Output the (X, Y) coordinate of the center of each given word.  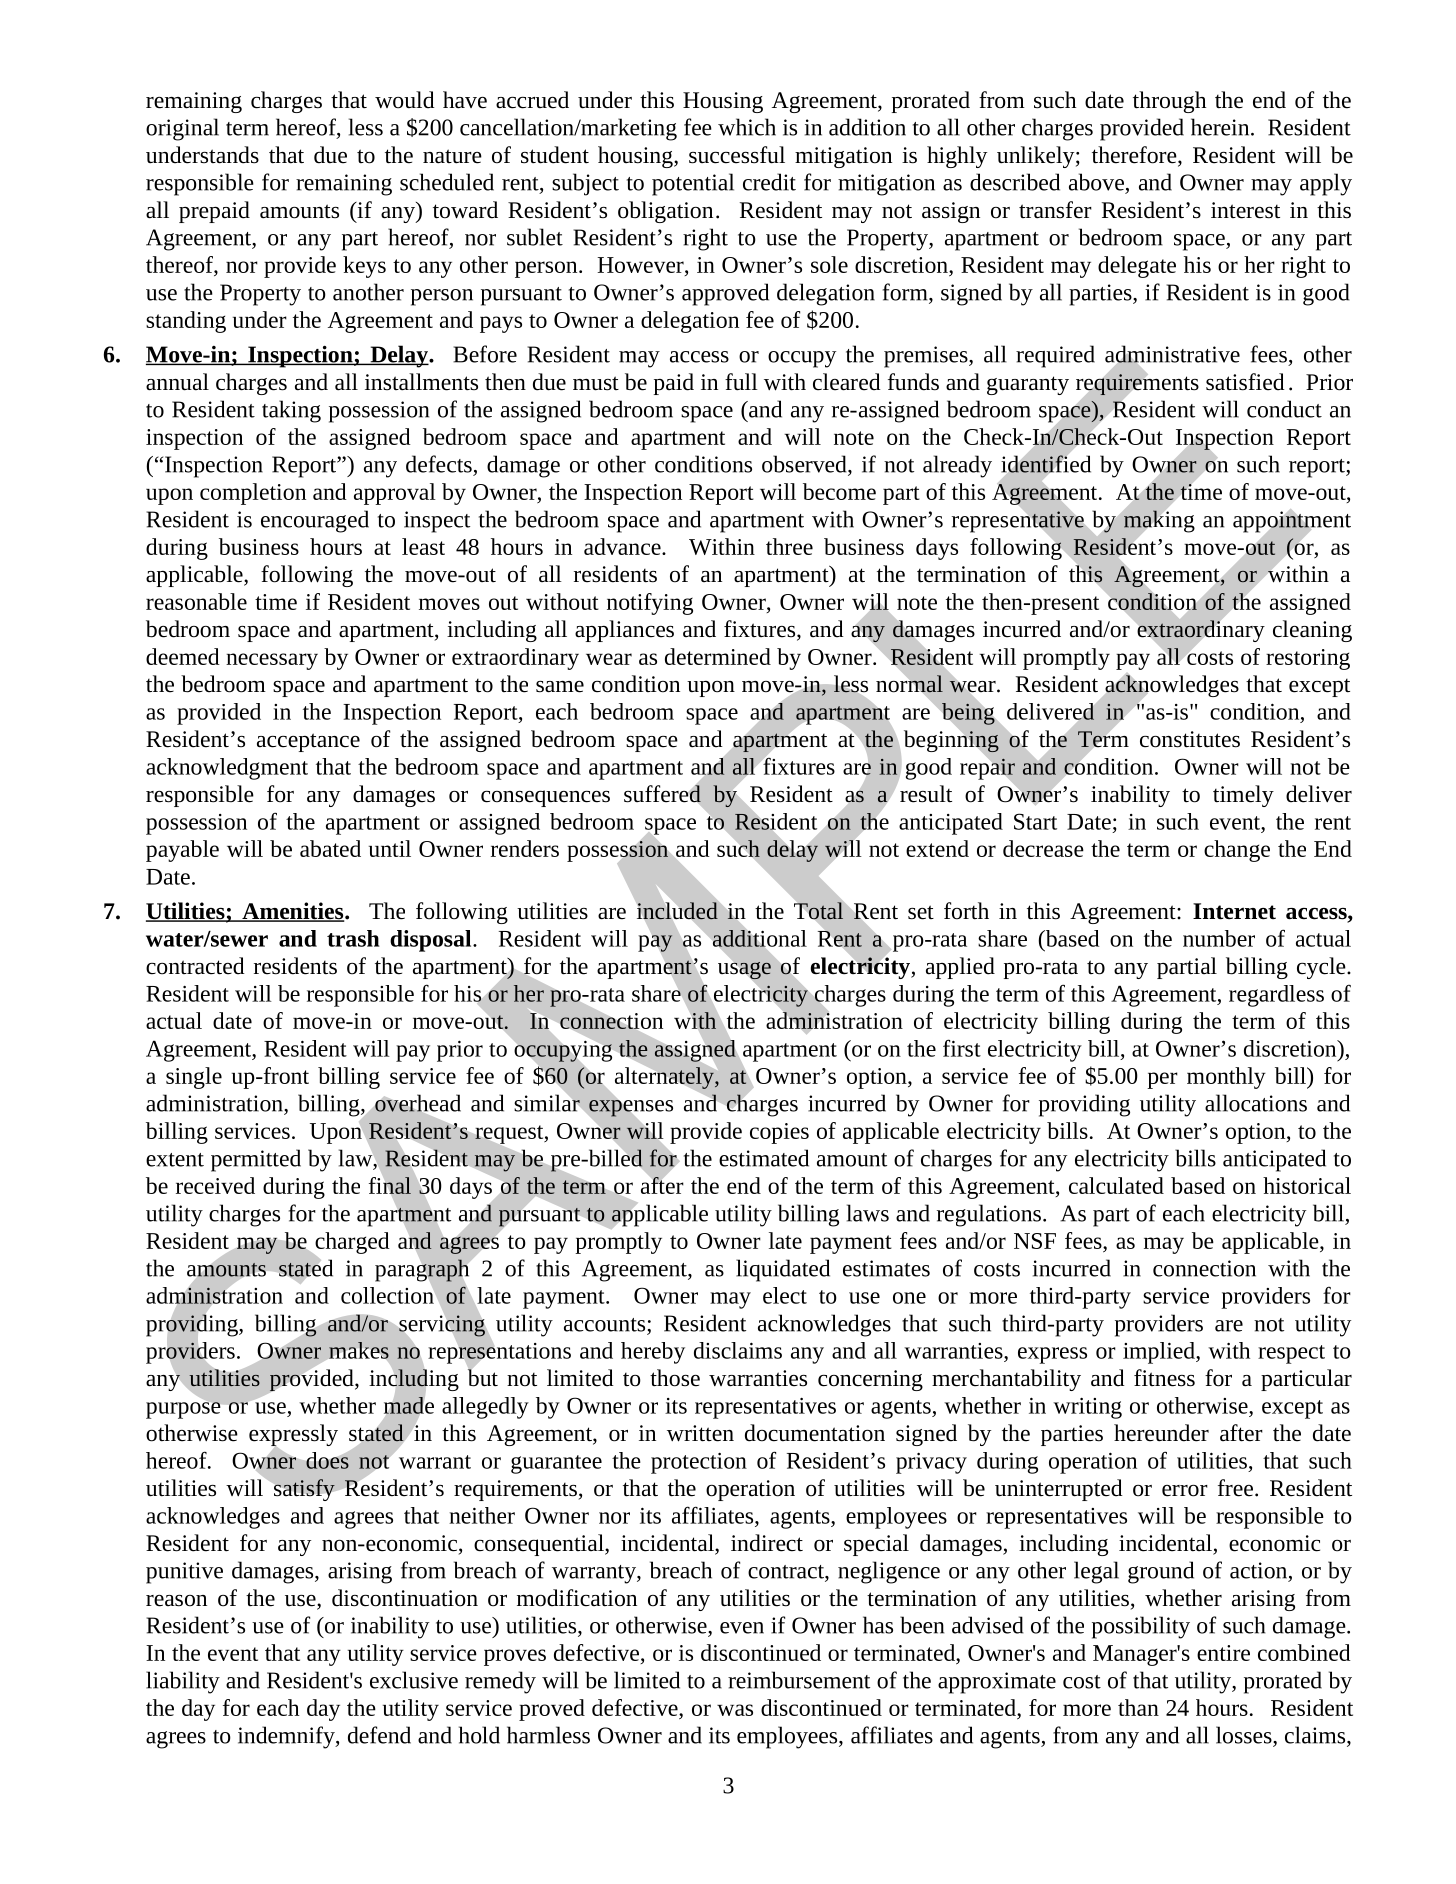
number (1219, 938)
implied (1160, 1353)
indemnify (287, 1737)
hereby (653, 1353)
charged (351, 1244)
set (921, 912)
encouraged (315, 521)
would (405, 100)
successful (737, 155)
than (1138, 1707)
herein (1221, 127)
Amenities (293, 912)
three (789, 546)
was (735, 1710)
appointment (1292, 522)
